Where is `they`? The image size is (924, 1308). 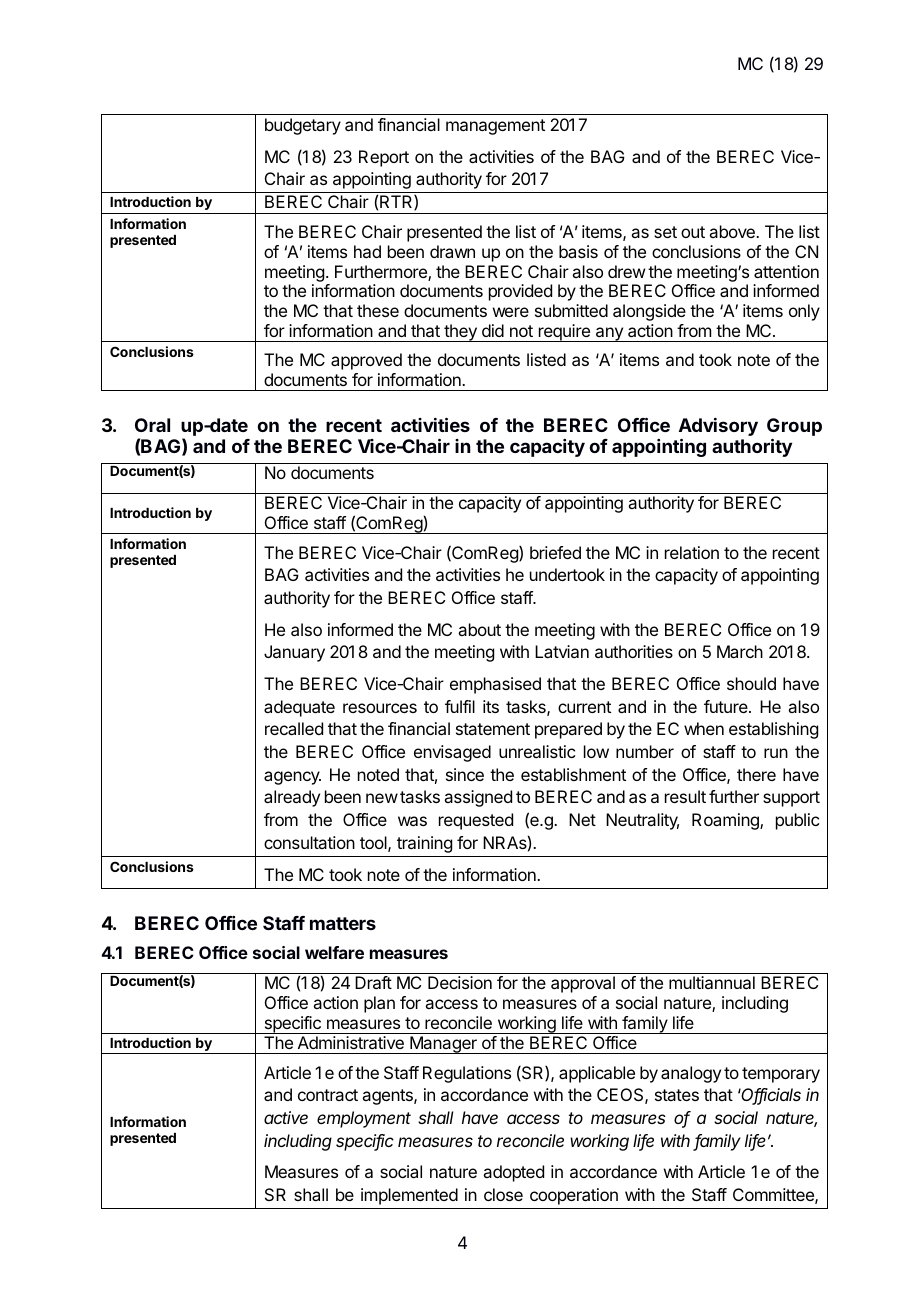 they is located at coordinates (460, 333).
